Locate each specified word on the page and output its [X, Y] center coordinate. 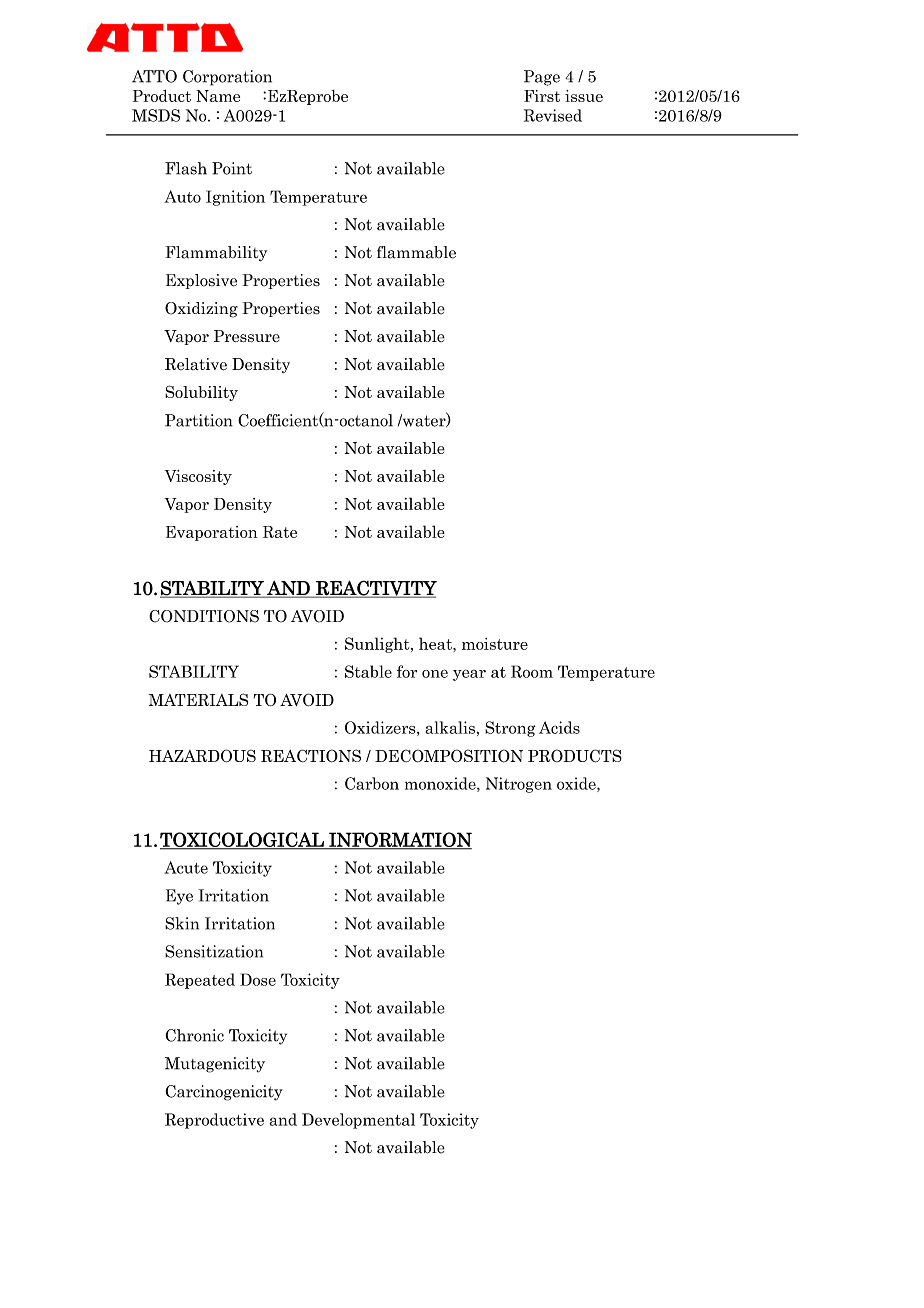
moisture [495, 644]
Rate [280, 532]
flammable [416, 252]
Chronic [194, 1035]
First [542, 96]
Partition [199, 420]
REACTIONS [311, 756]
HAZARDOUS [202, 756]
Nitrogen [519, 785]
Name [218, 96]
